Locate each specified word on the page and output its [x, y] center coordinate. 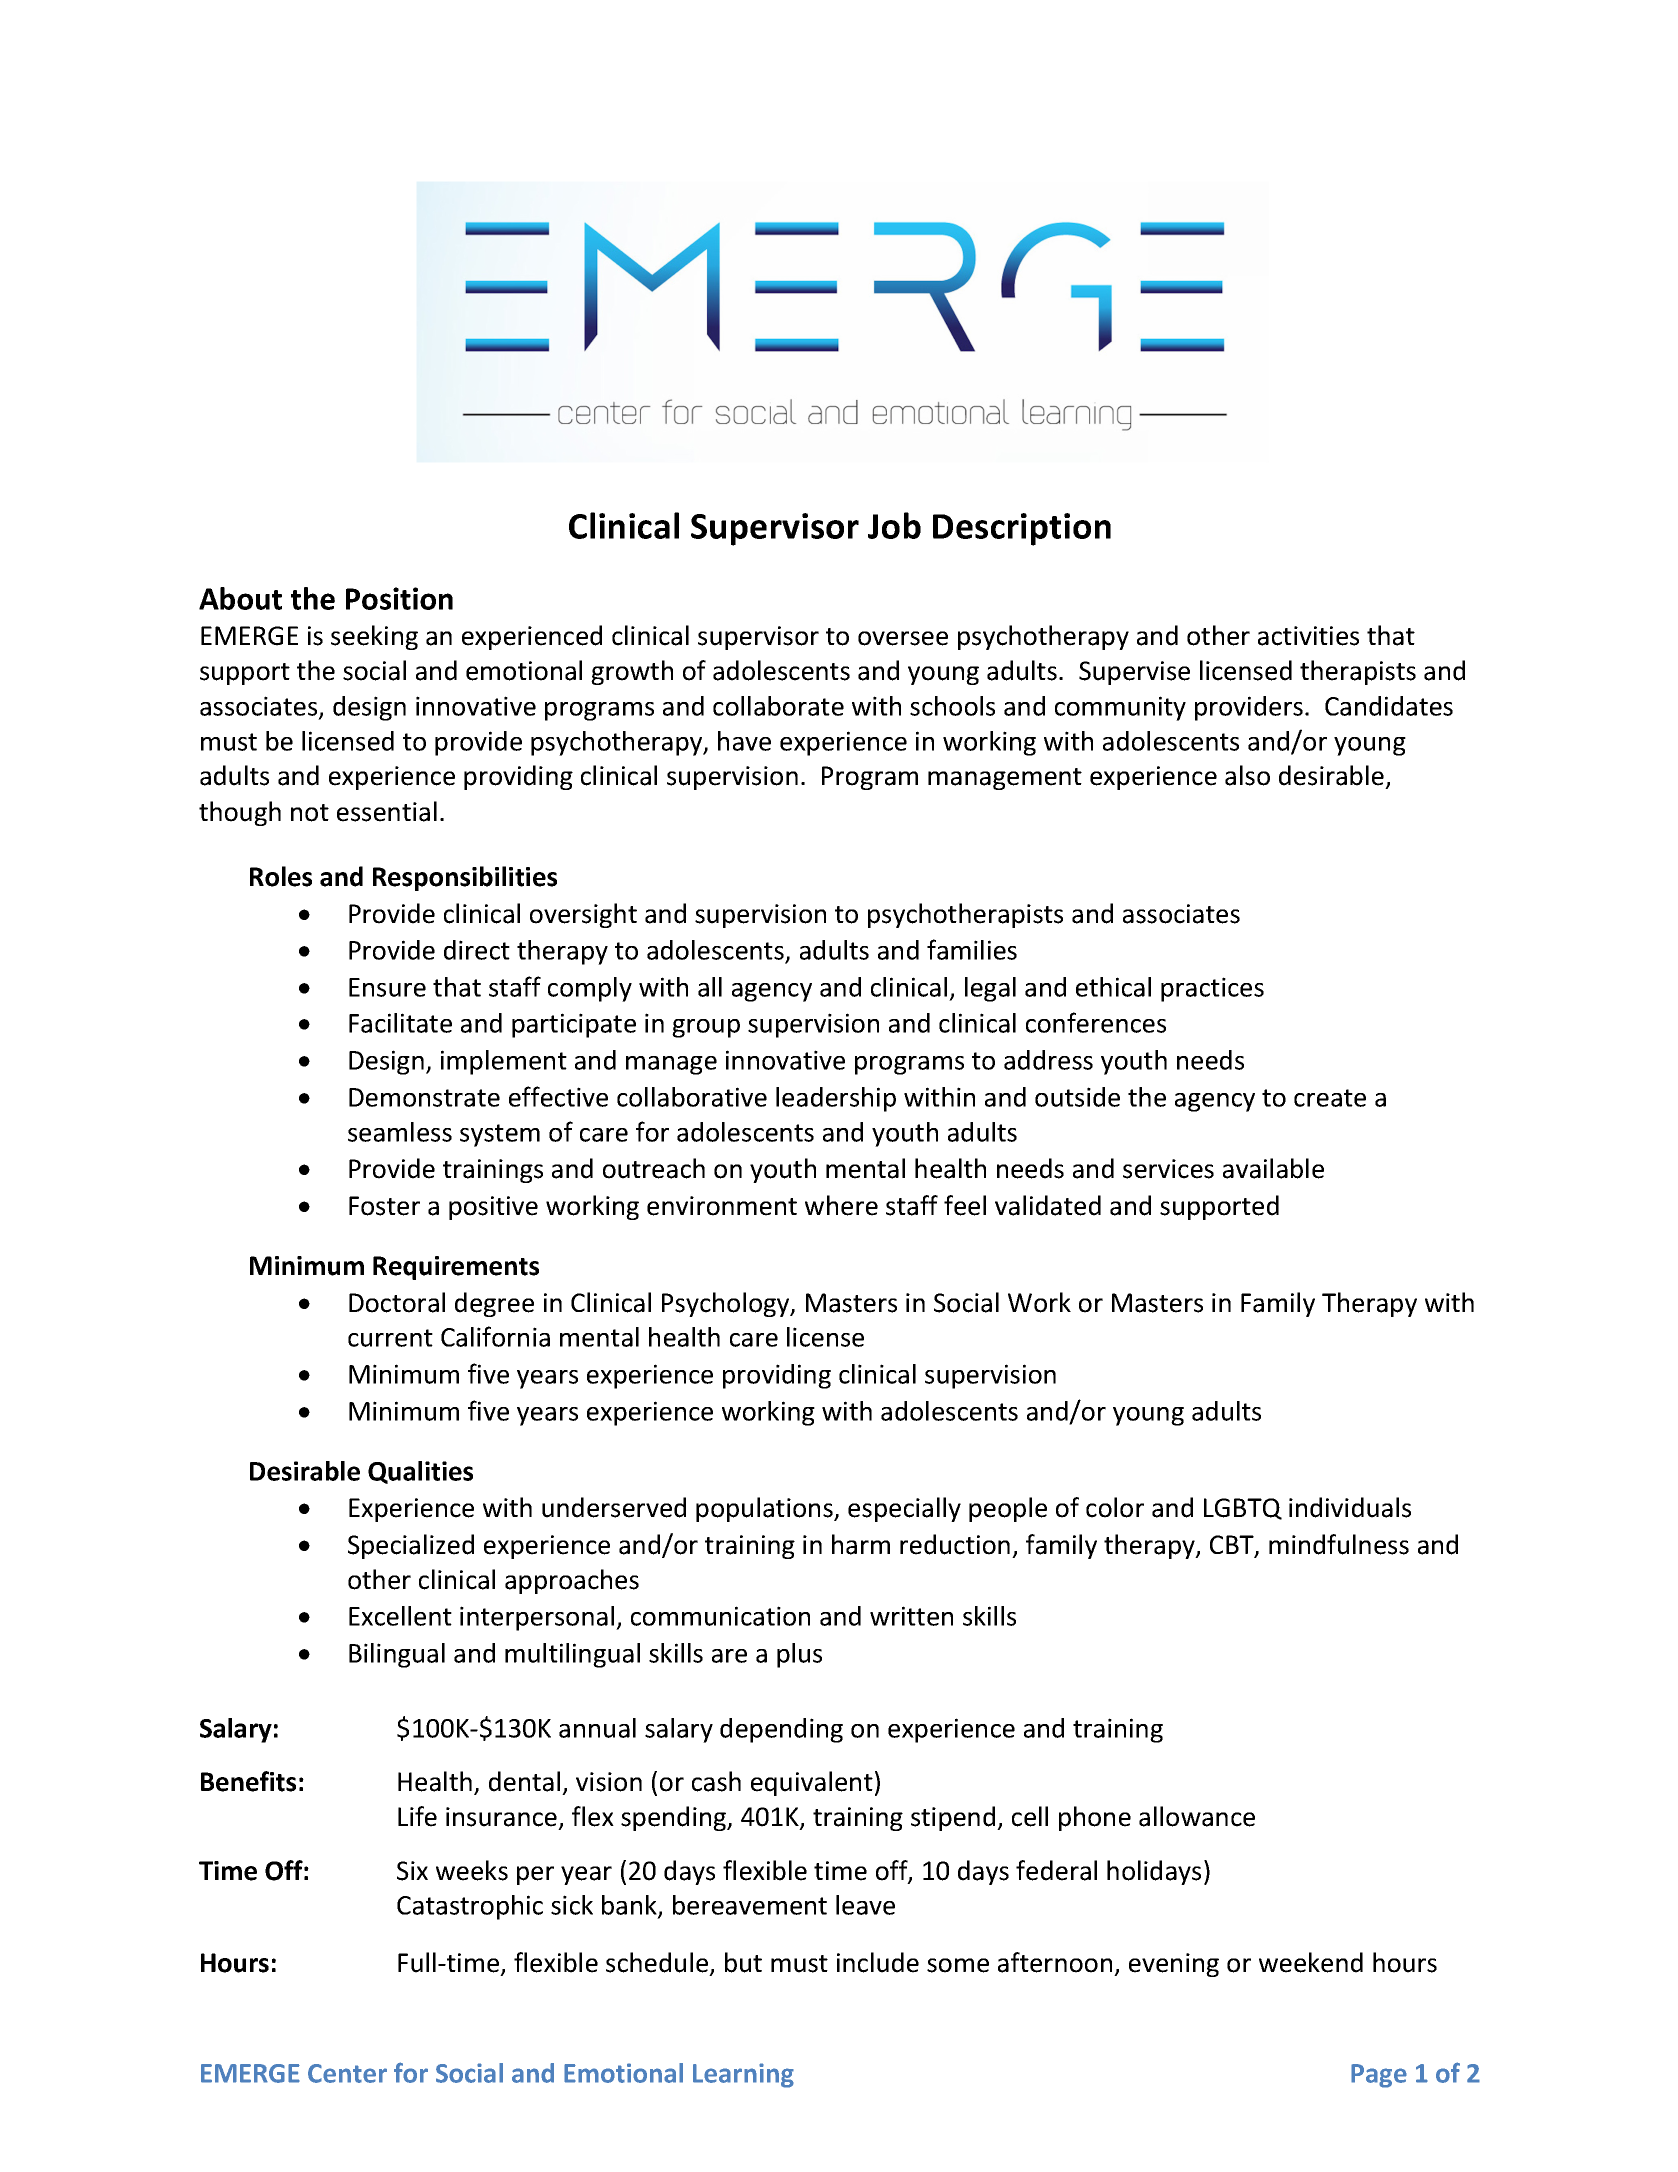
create [1330, 1098]
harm [861, 1544]
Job [894, 525]
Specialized [411, 1546]
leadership [836, 1099]
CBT [1233, 1546]
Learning [743, 2075]
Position [399, 598]
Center [347, 2073]
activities [1308, 636]
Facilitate [400, 1023]
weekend [1311, 1962]
